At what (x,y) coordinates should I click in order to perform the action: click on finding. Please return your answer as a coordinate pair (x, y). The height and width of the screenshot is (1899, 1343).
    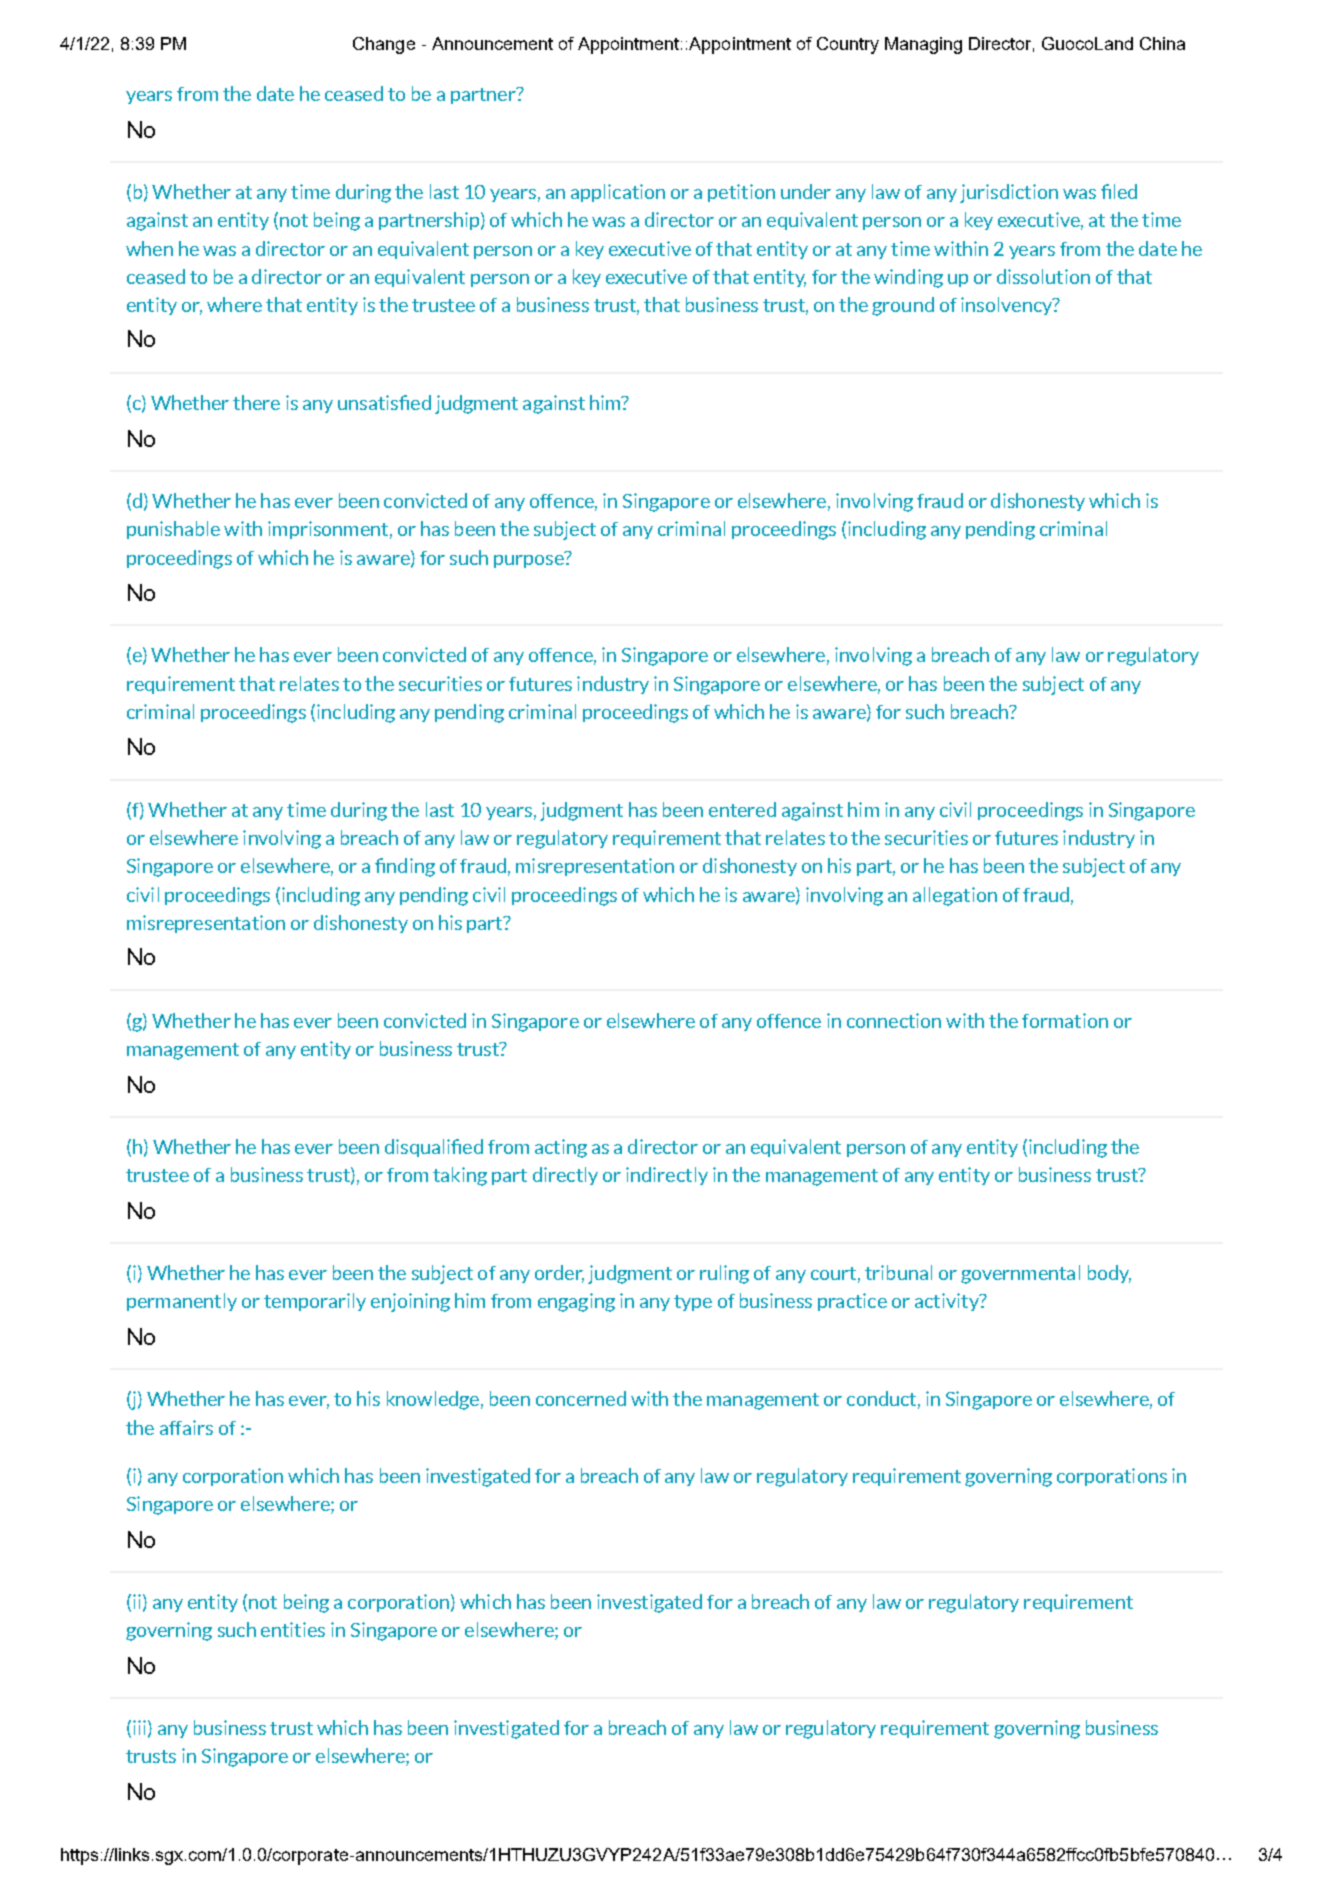
    Looking at the image, I should click on (405, 867).
